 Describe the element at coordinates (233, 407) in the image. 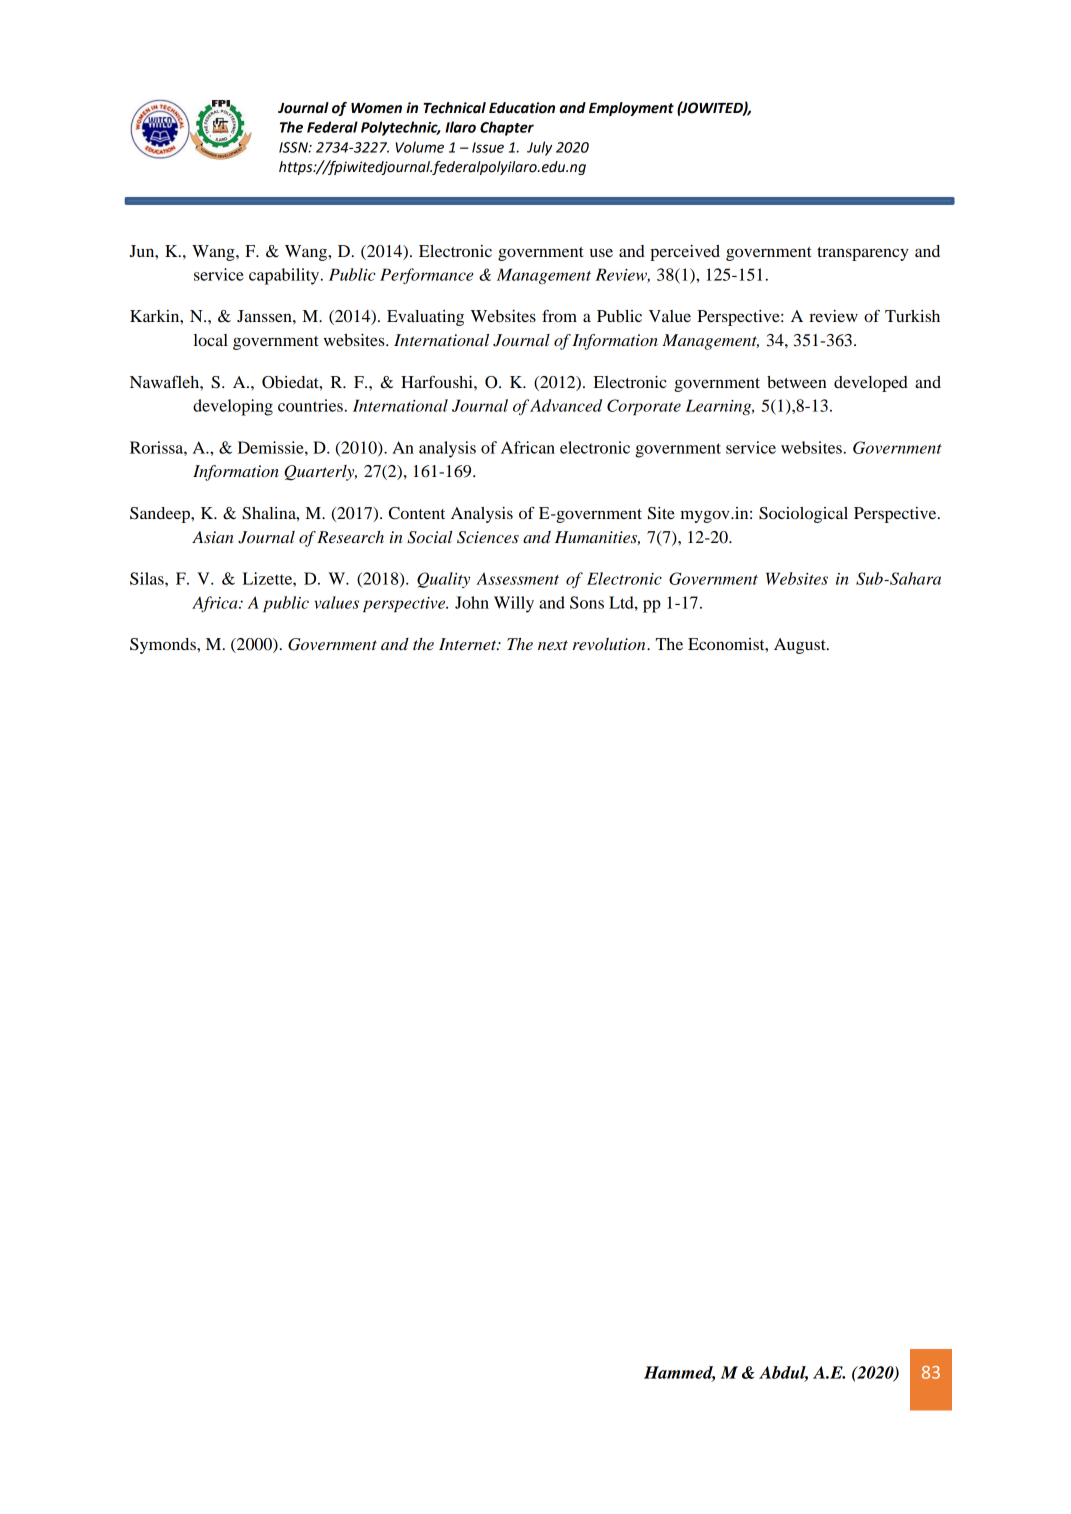

I see `developing` at that location.
